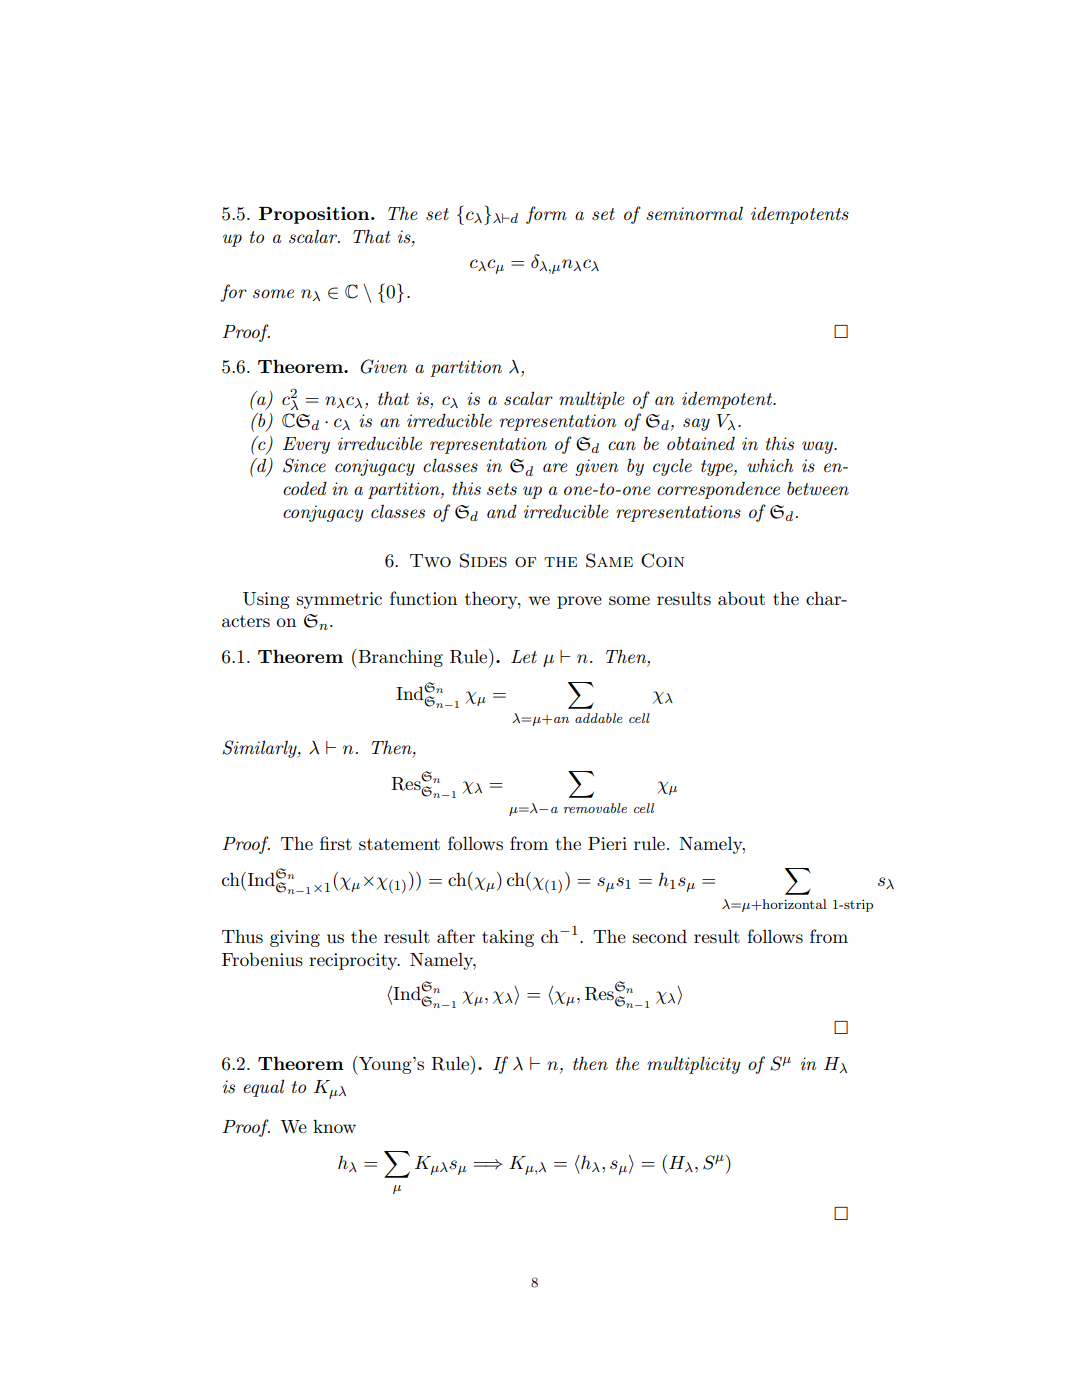 The width and height of the screenshot is (1070, 1385). Describe the element at coordinates (334, 1126) in the screenshot. I see `know` at that location.
